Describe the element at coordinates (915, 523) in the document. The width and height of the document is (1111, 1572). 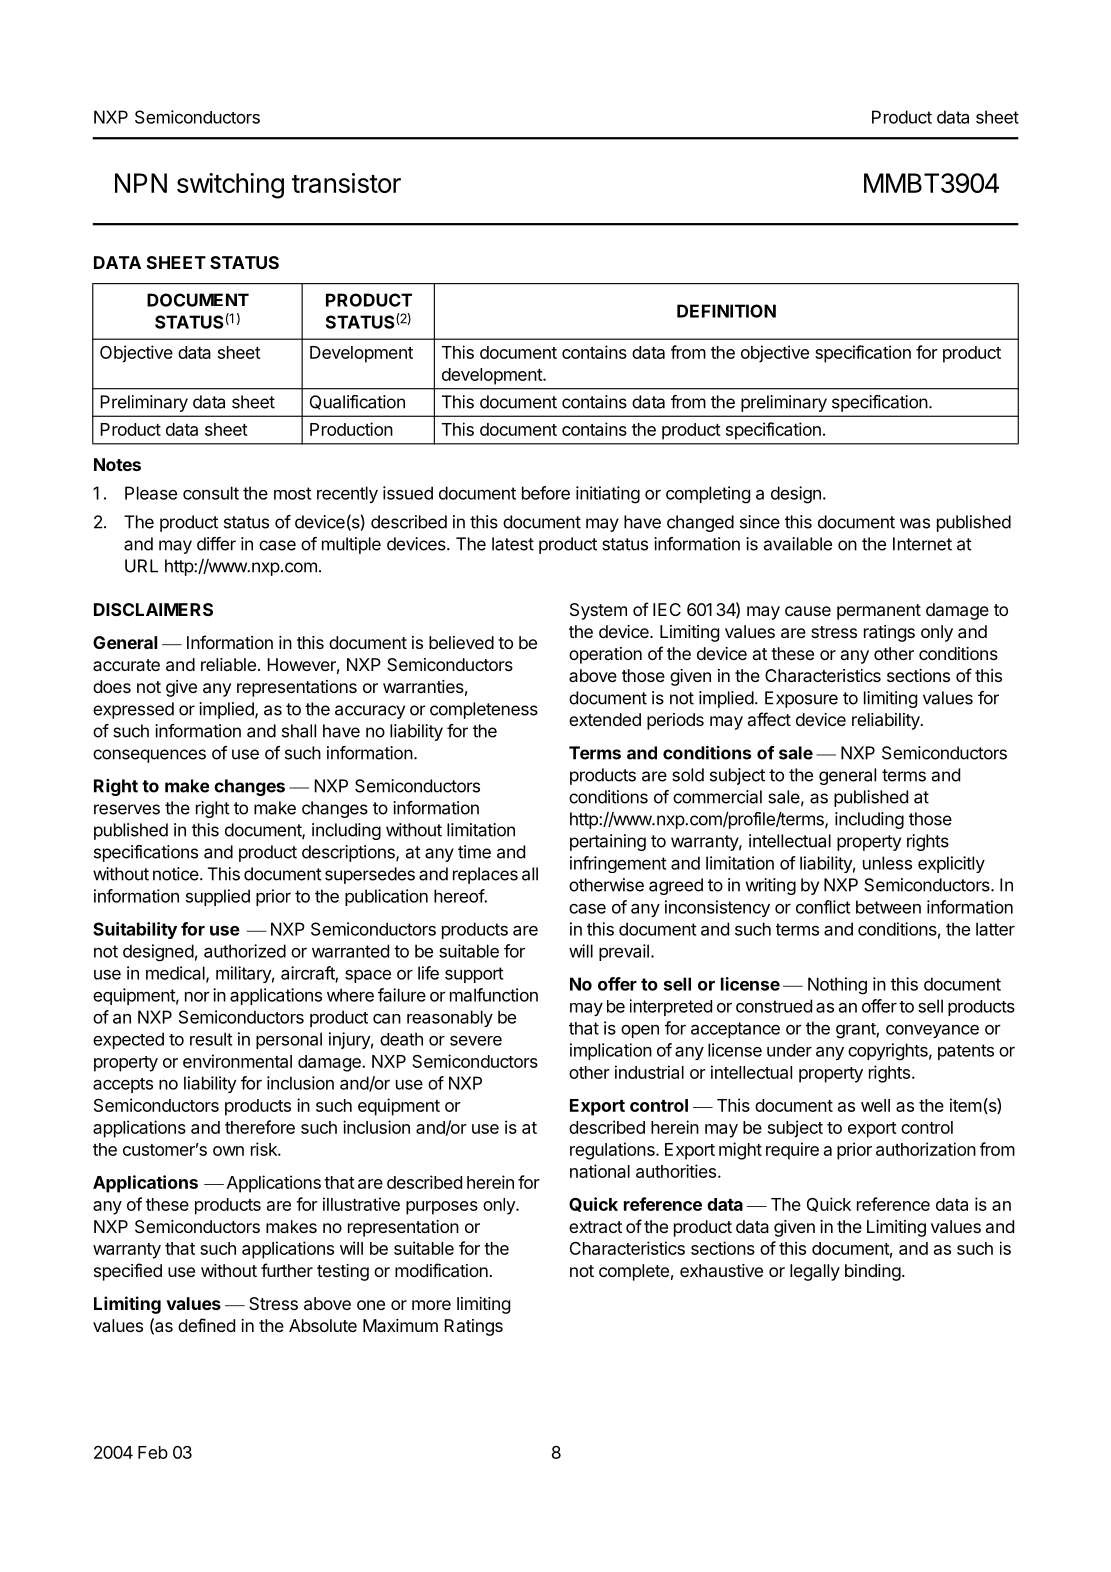
I see `was` at that location.
